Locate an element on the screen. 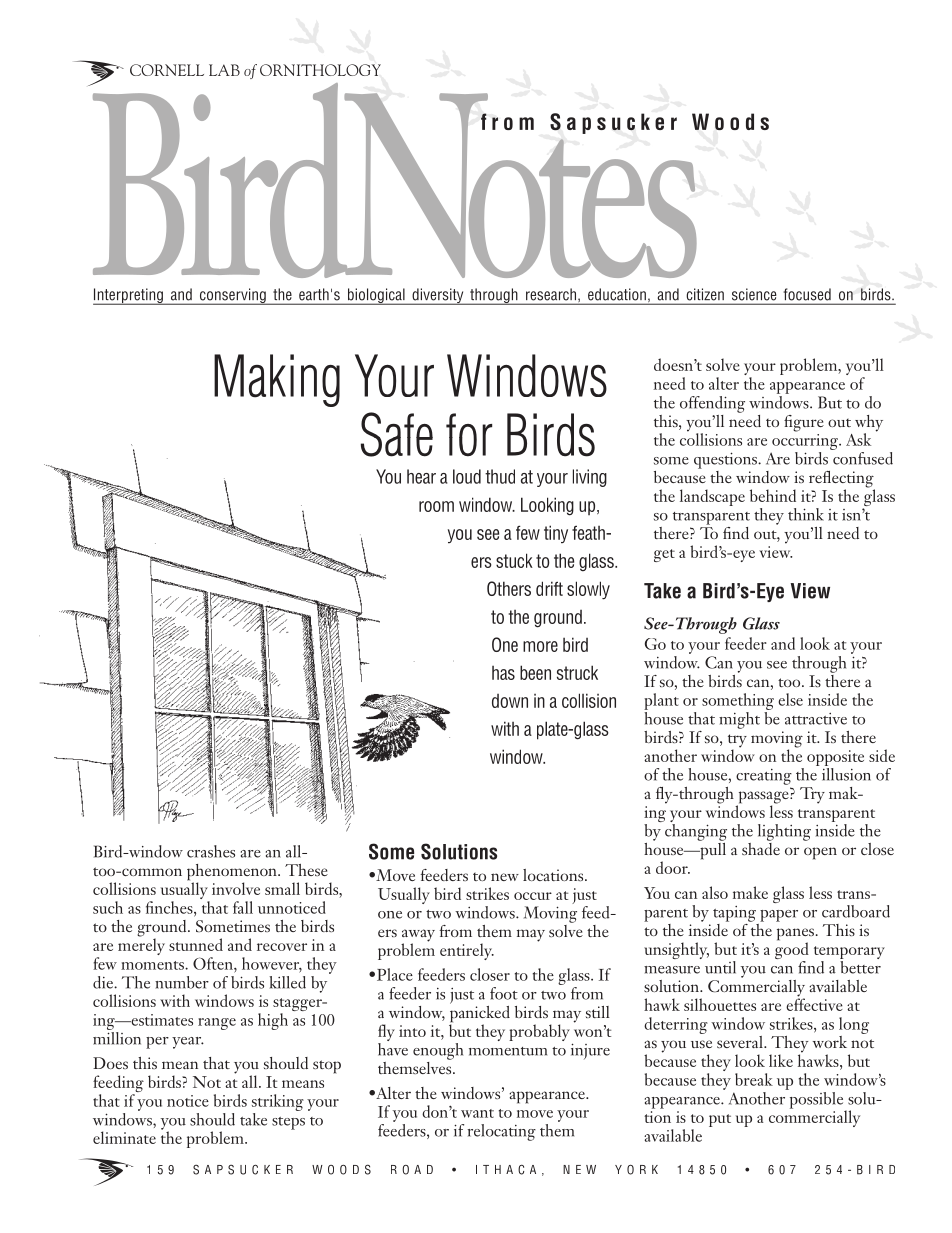 This screenshot has width=952, height=1233. offending is located at coordinates (712, 404).
